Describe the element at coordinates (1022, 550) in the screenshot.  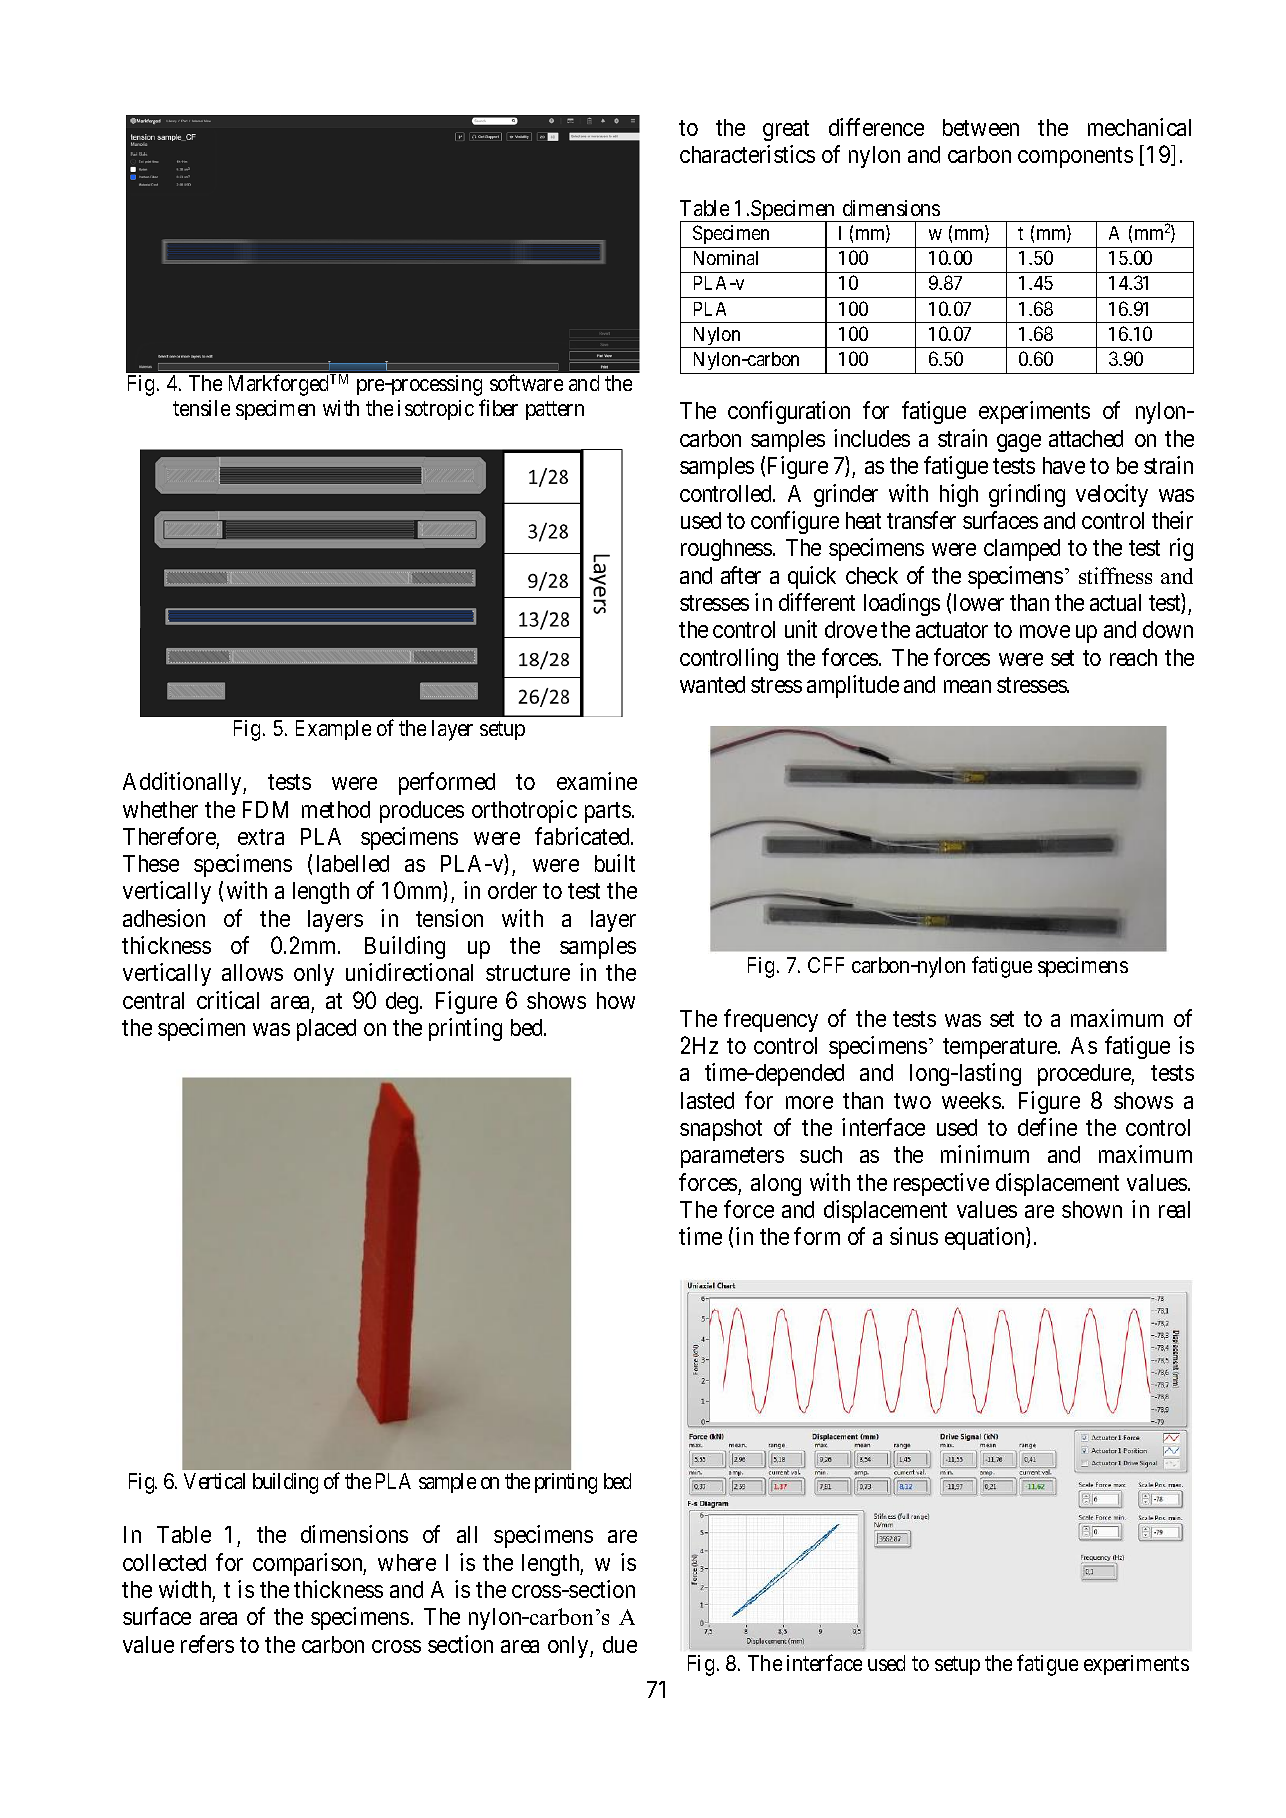
I see `clamped` at that location.
